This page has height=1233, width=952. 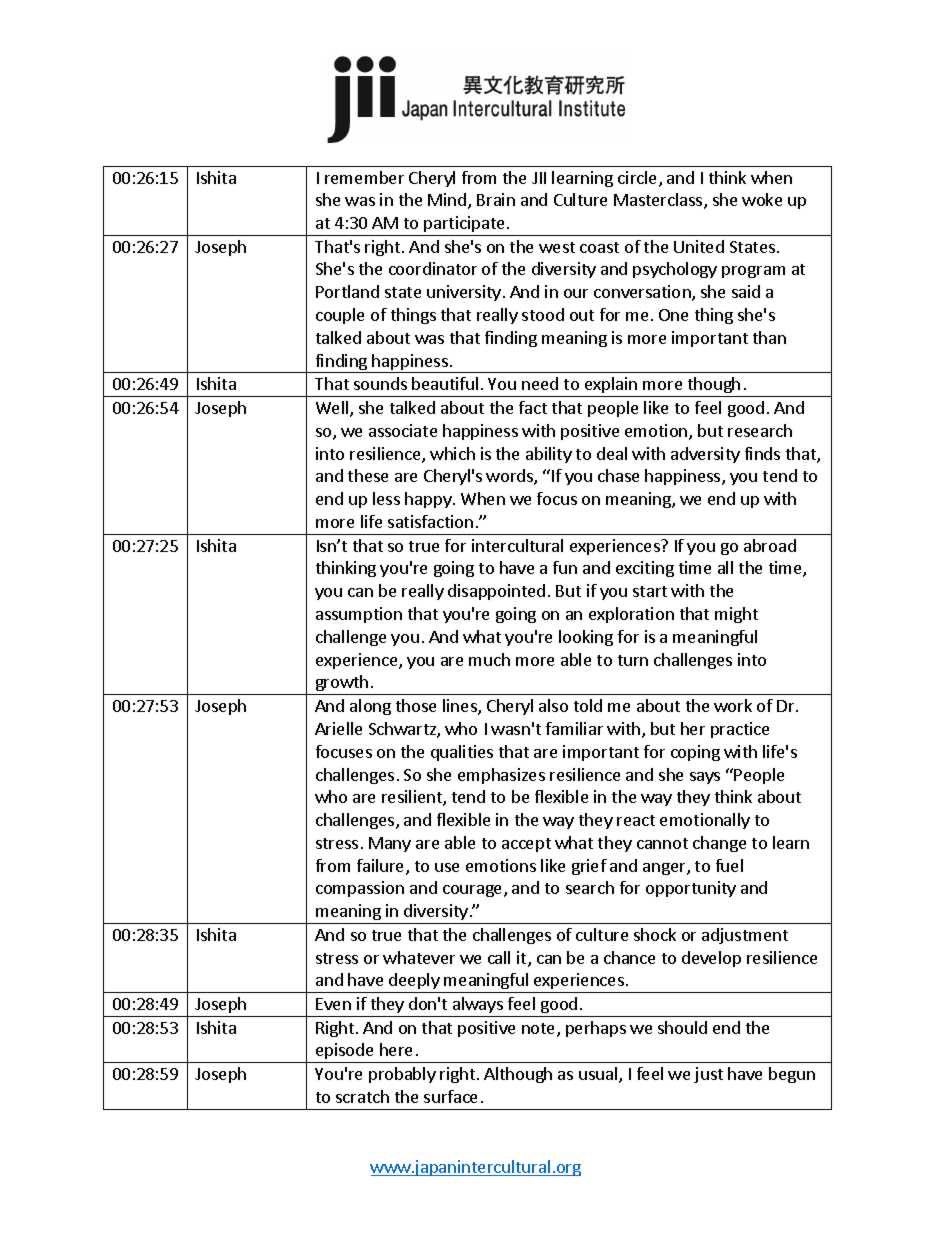 I want to click on west, so click(x=557, y=247).
